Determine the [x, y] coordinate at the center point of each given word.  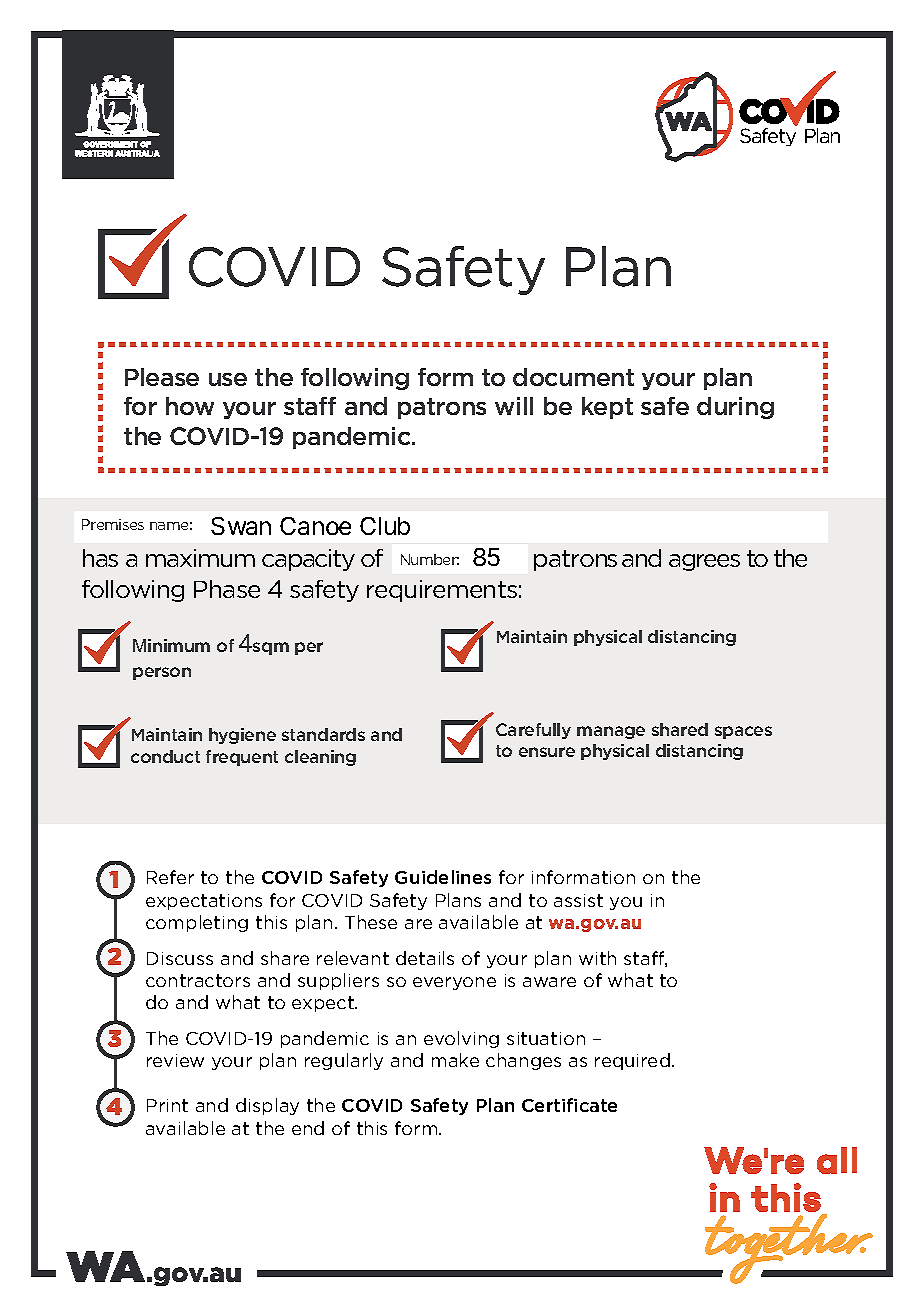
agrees [704, 562]
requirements [442, 591]
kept [607, 408]
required [632, 1061]
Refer [170, 877]
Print [167, 1105]
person [162, 673]
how [190, 406]
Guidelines [443, 877]
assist [578, 900]
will [514, 406]
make [455, 1060]
